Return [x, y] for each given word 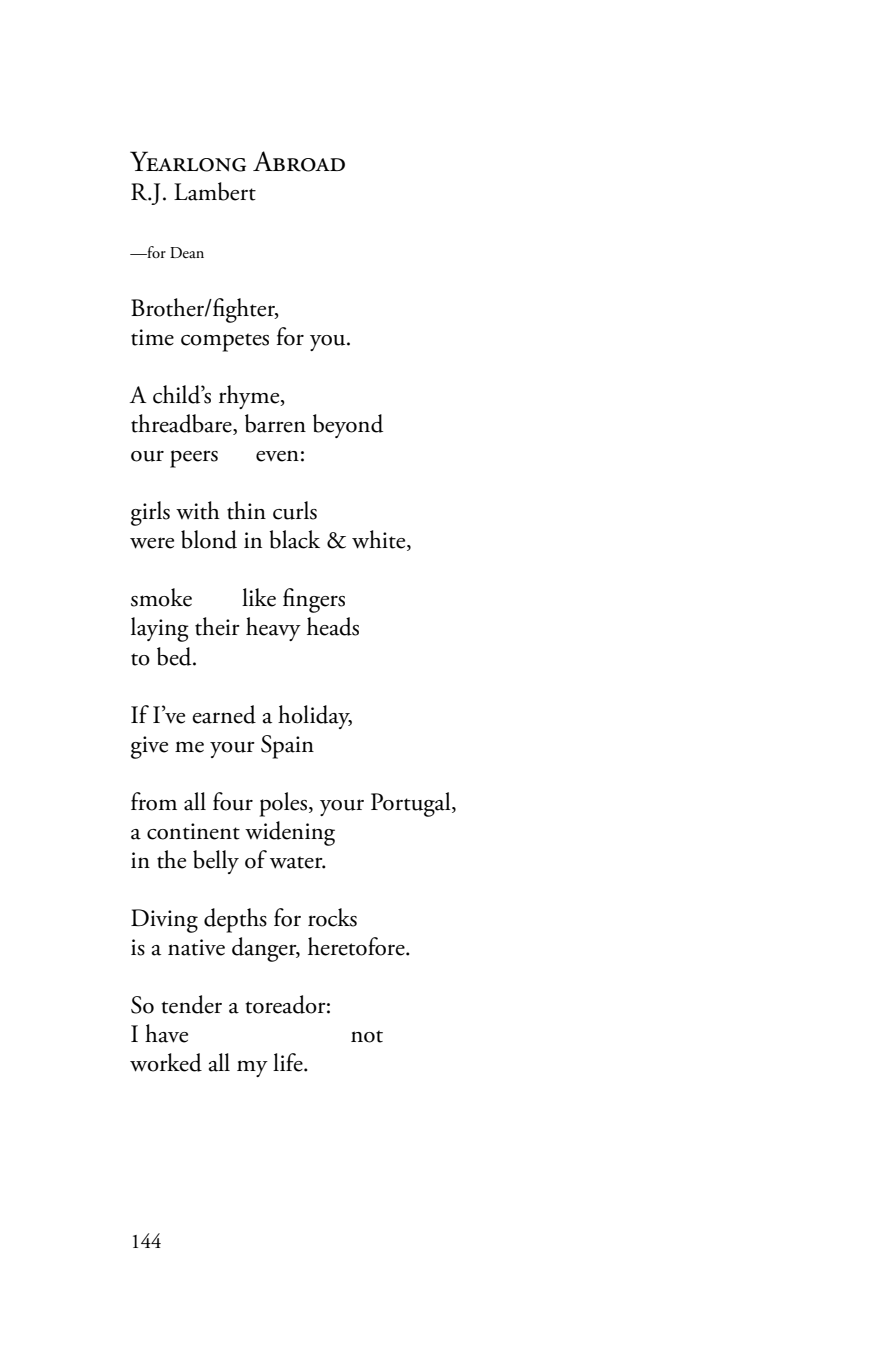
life [289, 1062]
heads [333, 626]
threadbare [182, 424]
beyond [348, 426]
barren [275, 423]
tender [191, 1004]
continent [193, 831]
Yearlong [188, 161]
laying [160, 629]
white [380, 540]
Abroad [299, 161]
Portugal [412, 804]
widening [290, 833]
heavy [273, 629]
